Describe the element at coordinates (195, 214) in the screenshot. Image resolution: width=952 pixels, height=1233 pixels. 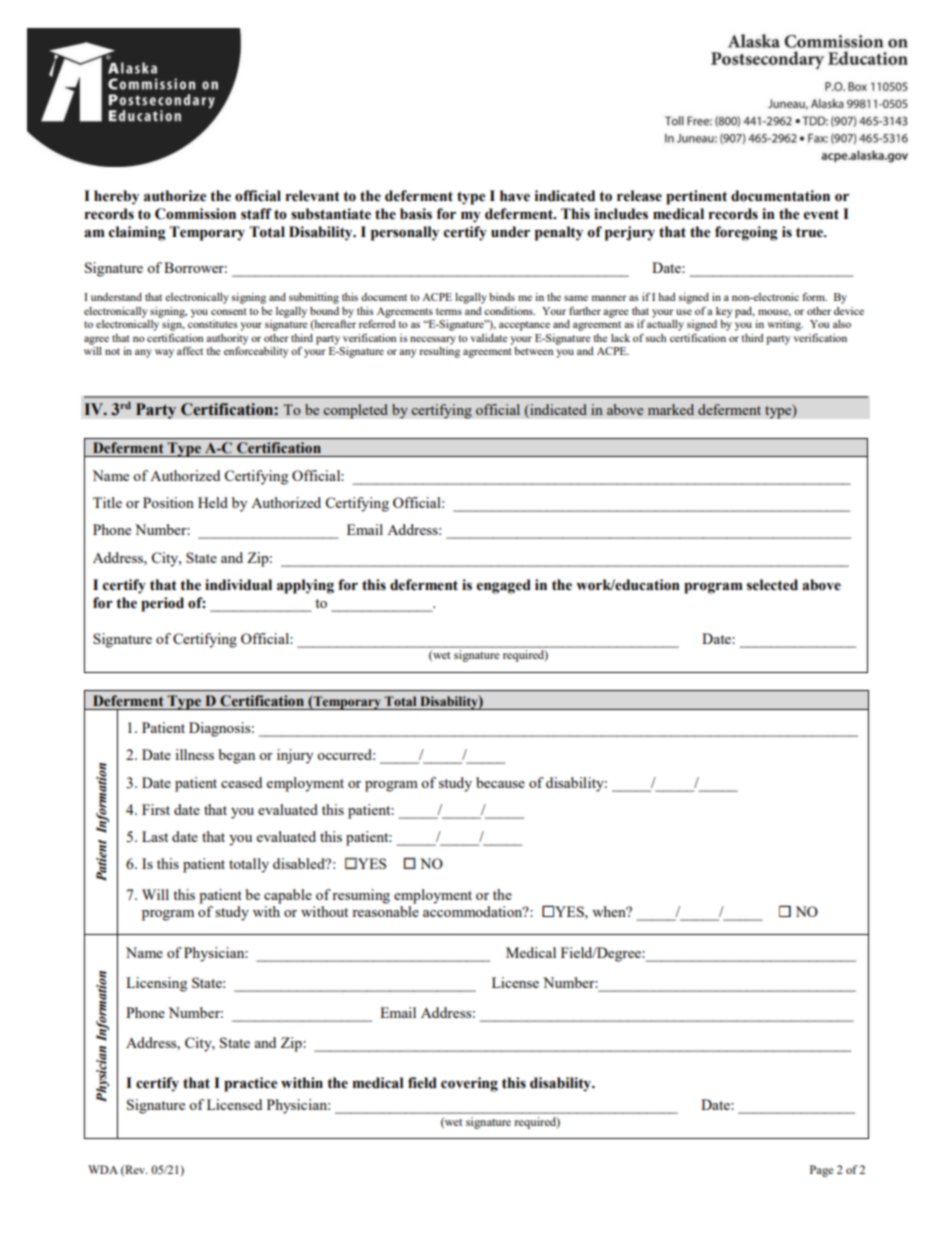
I see `Commission` at that location.
